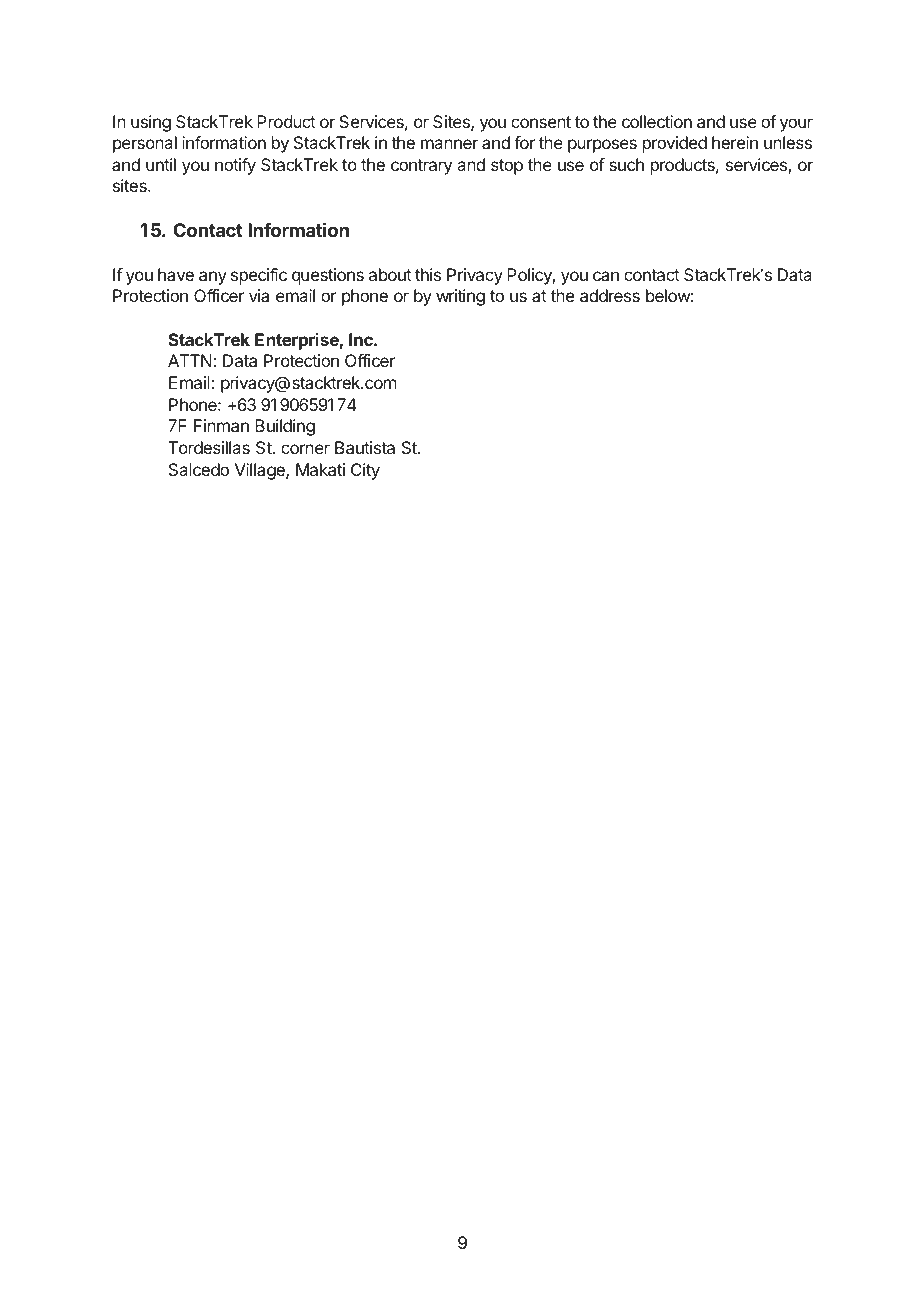 The width and height of the screenshot is (924, 1309). I want to click on using, so click(151, 123).
